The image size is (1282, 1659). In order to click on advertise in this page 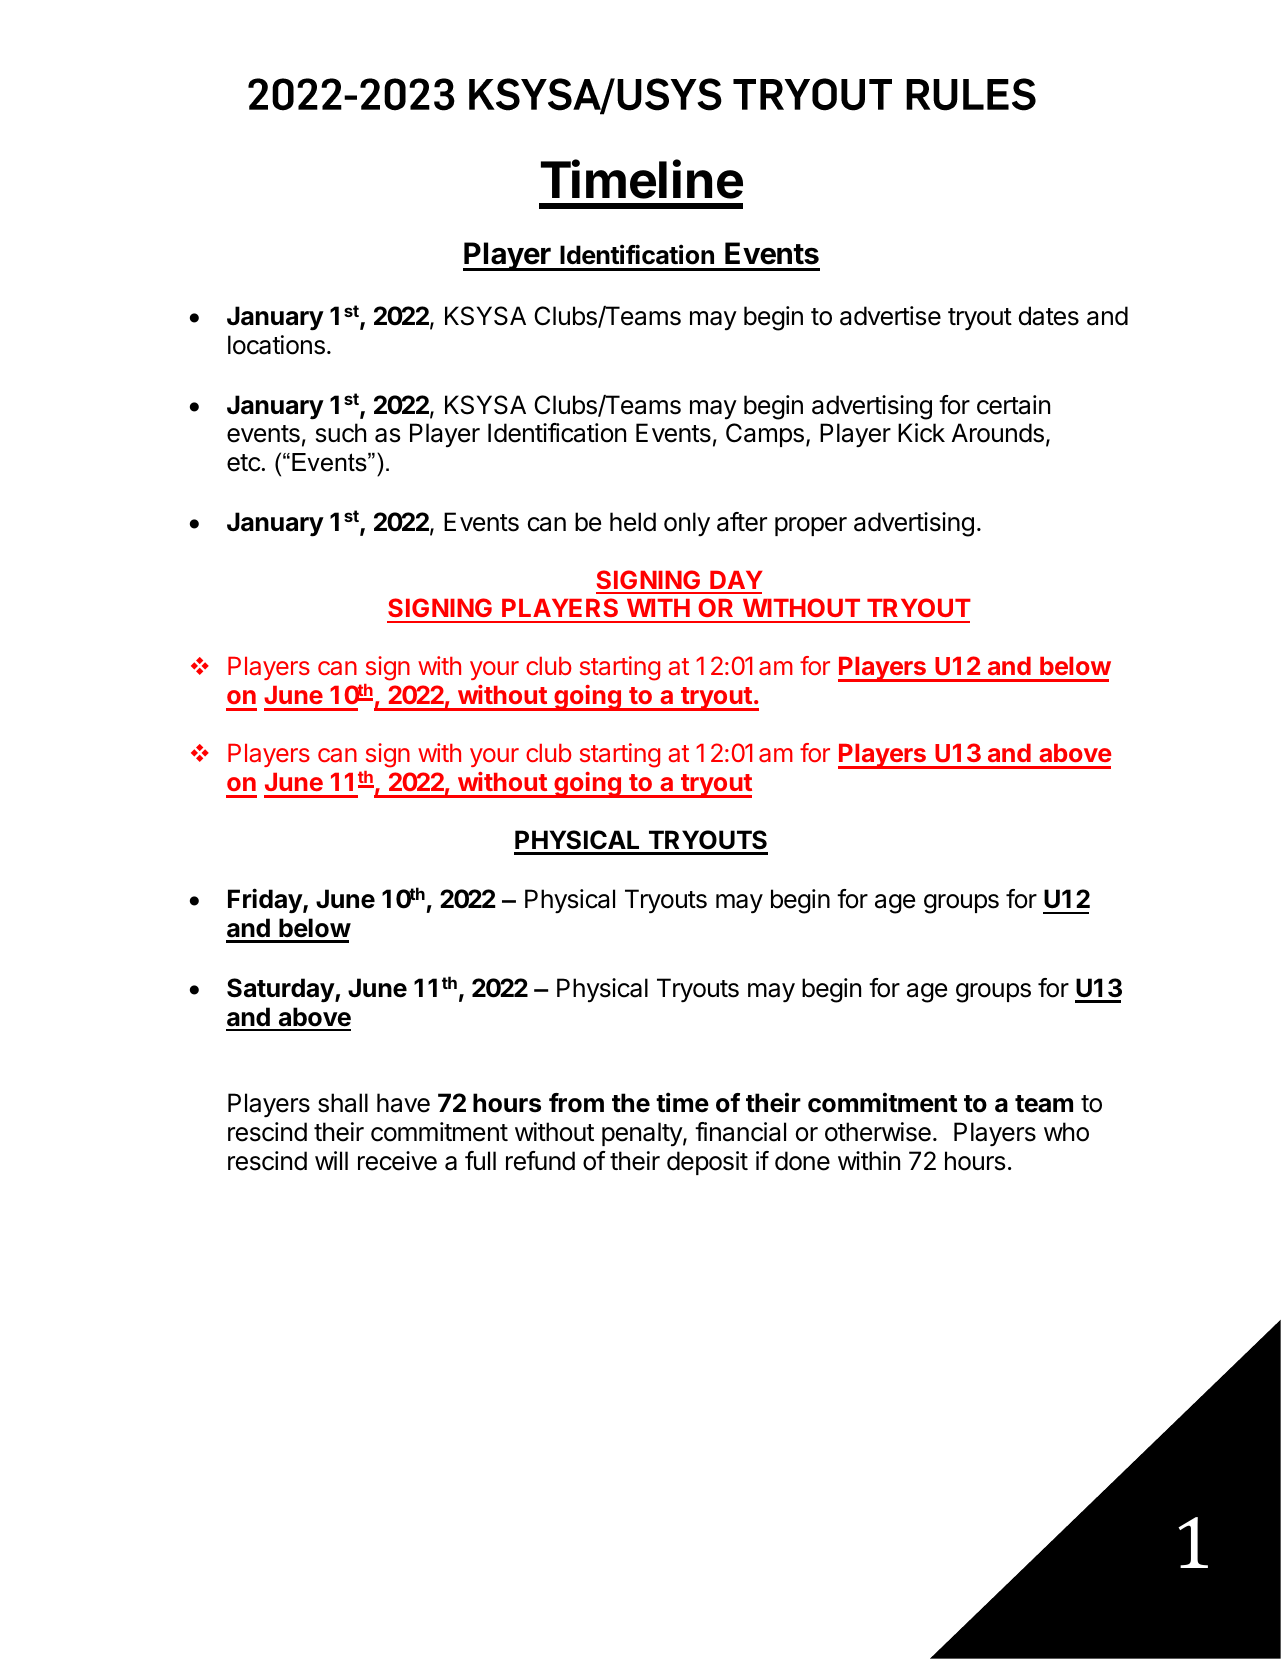, I will do `click(890, 316)`.
